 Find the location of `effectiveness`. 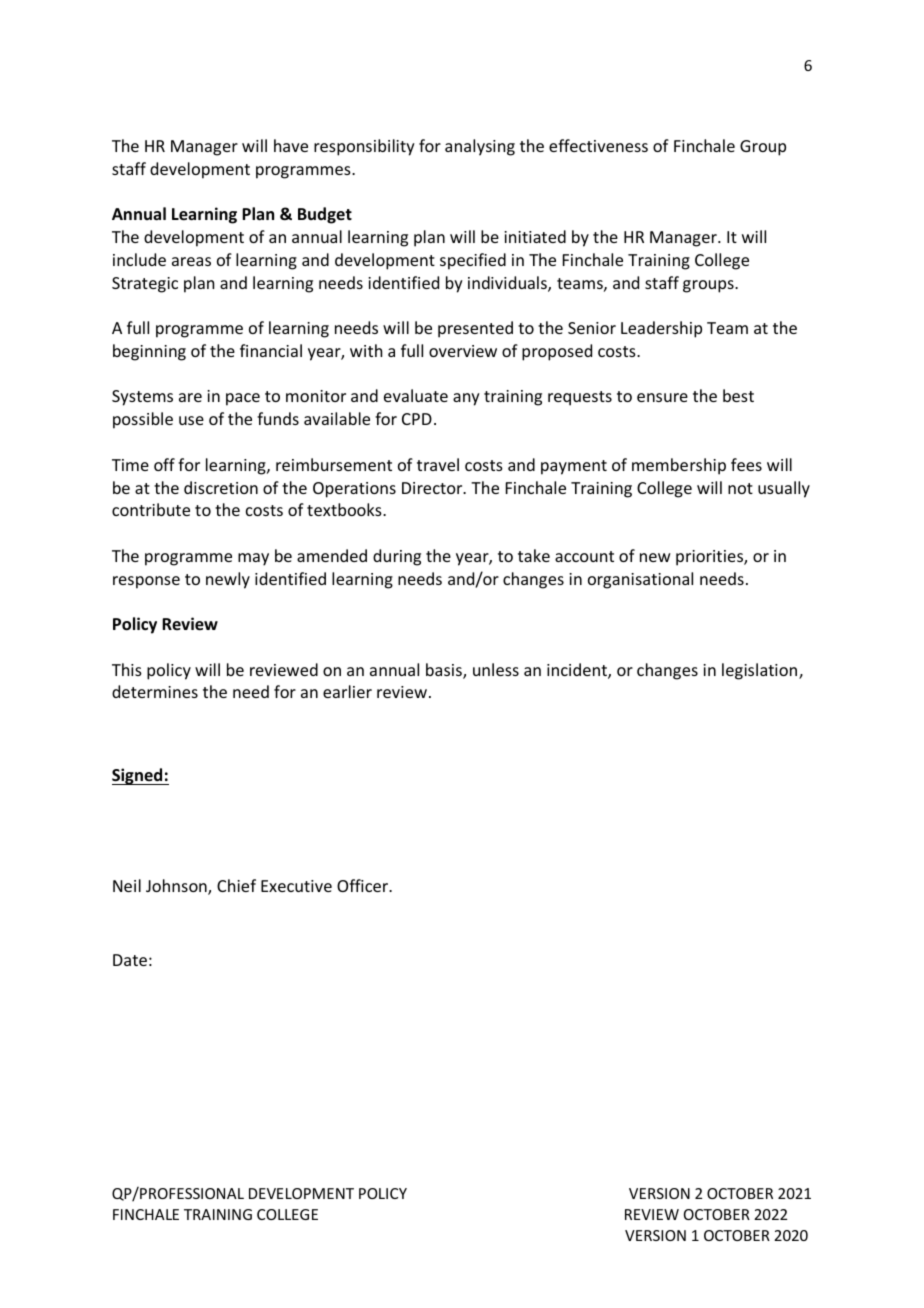

effectiveness is located at coordinates (598, 145).
